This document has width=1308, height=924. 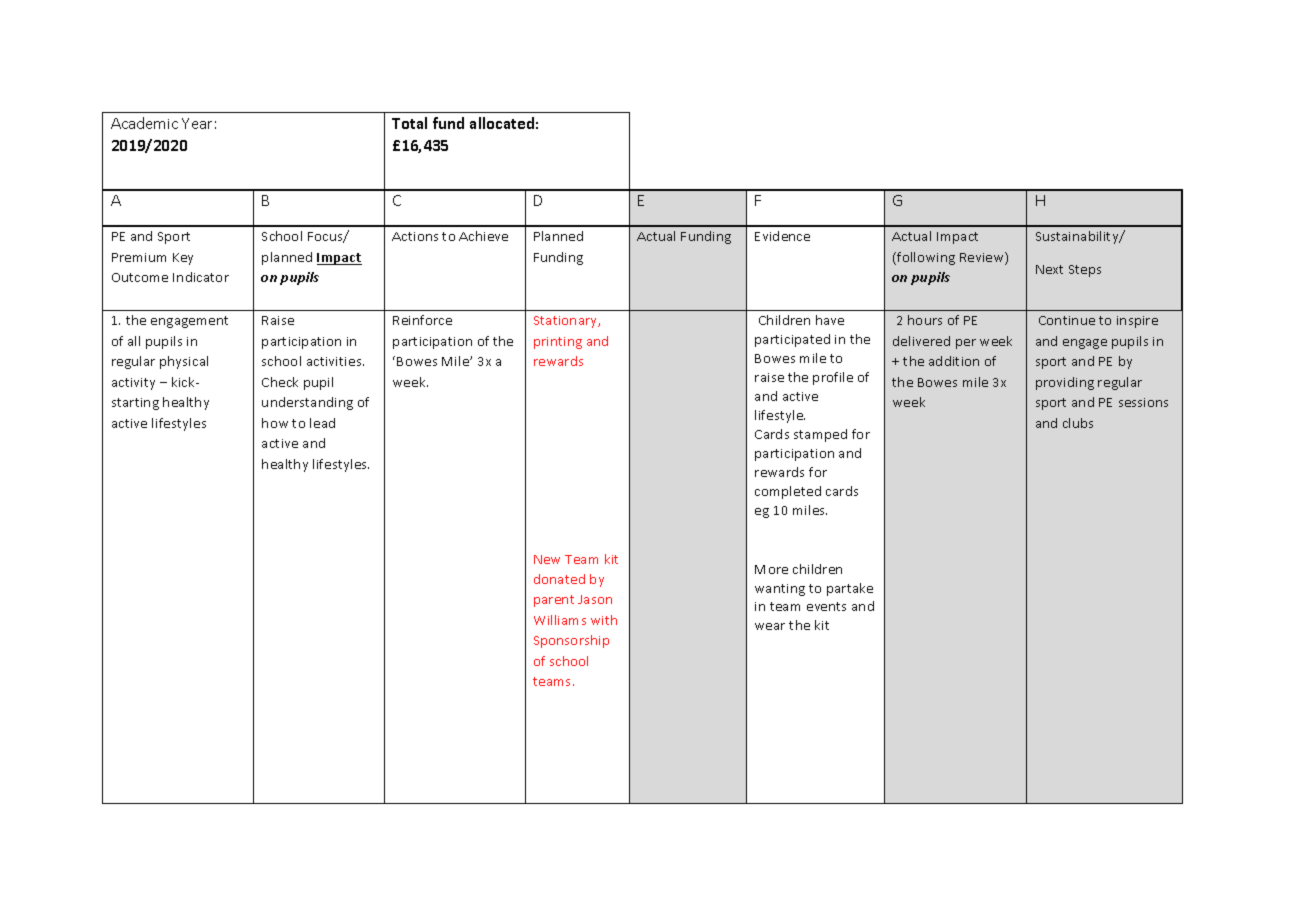 What do you see at coordinates (558, 343) in the document?
I see `printing` at bounding box center [558, 343].
